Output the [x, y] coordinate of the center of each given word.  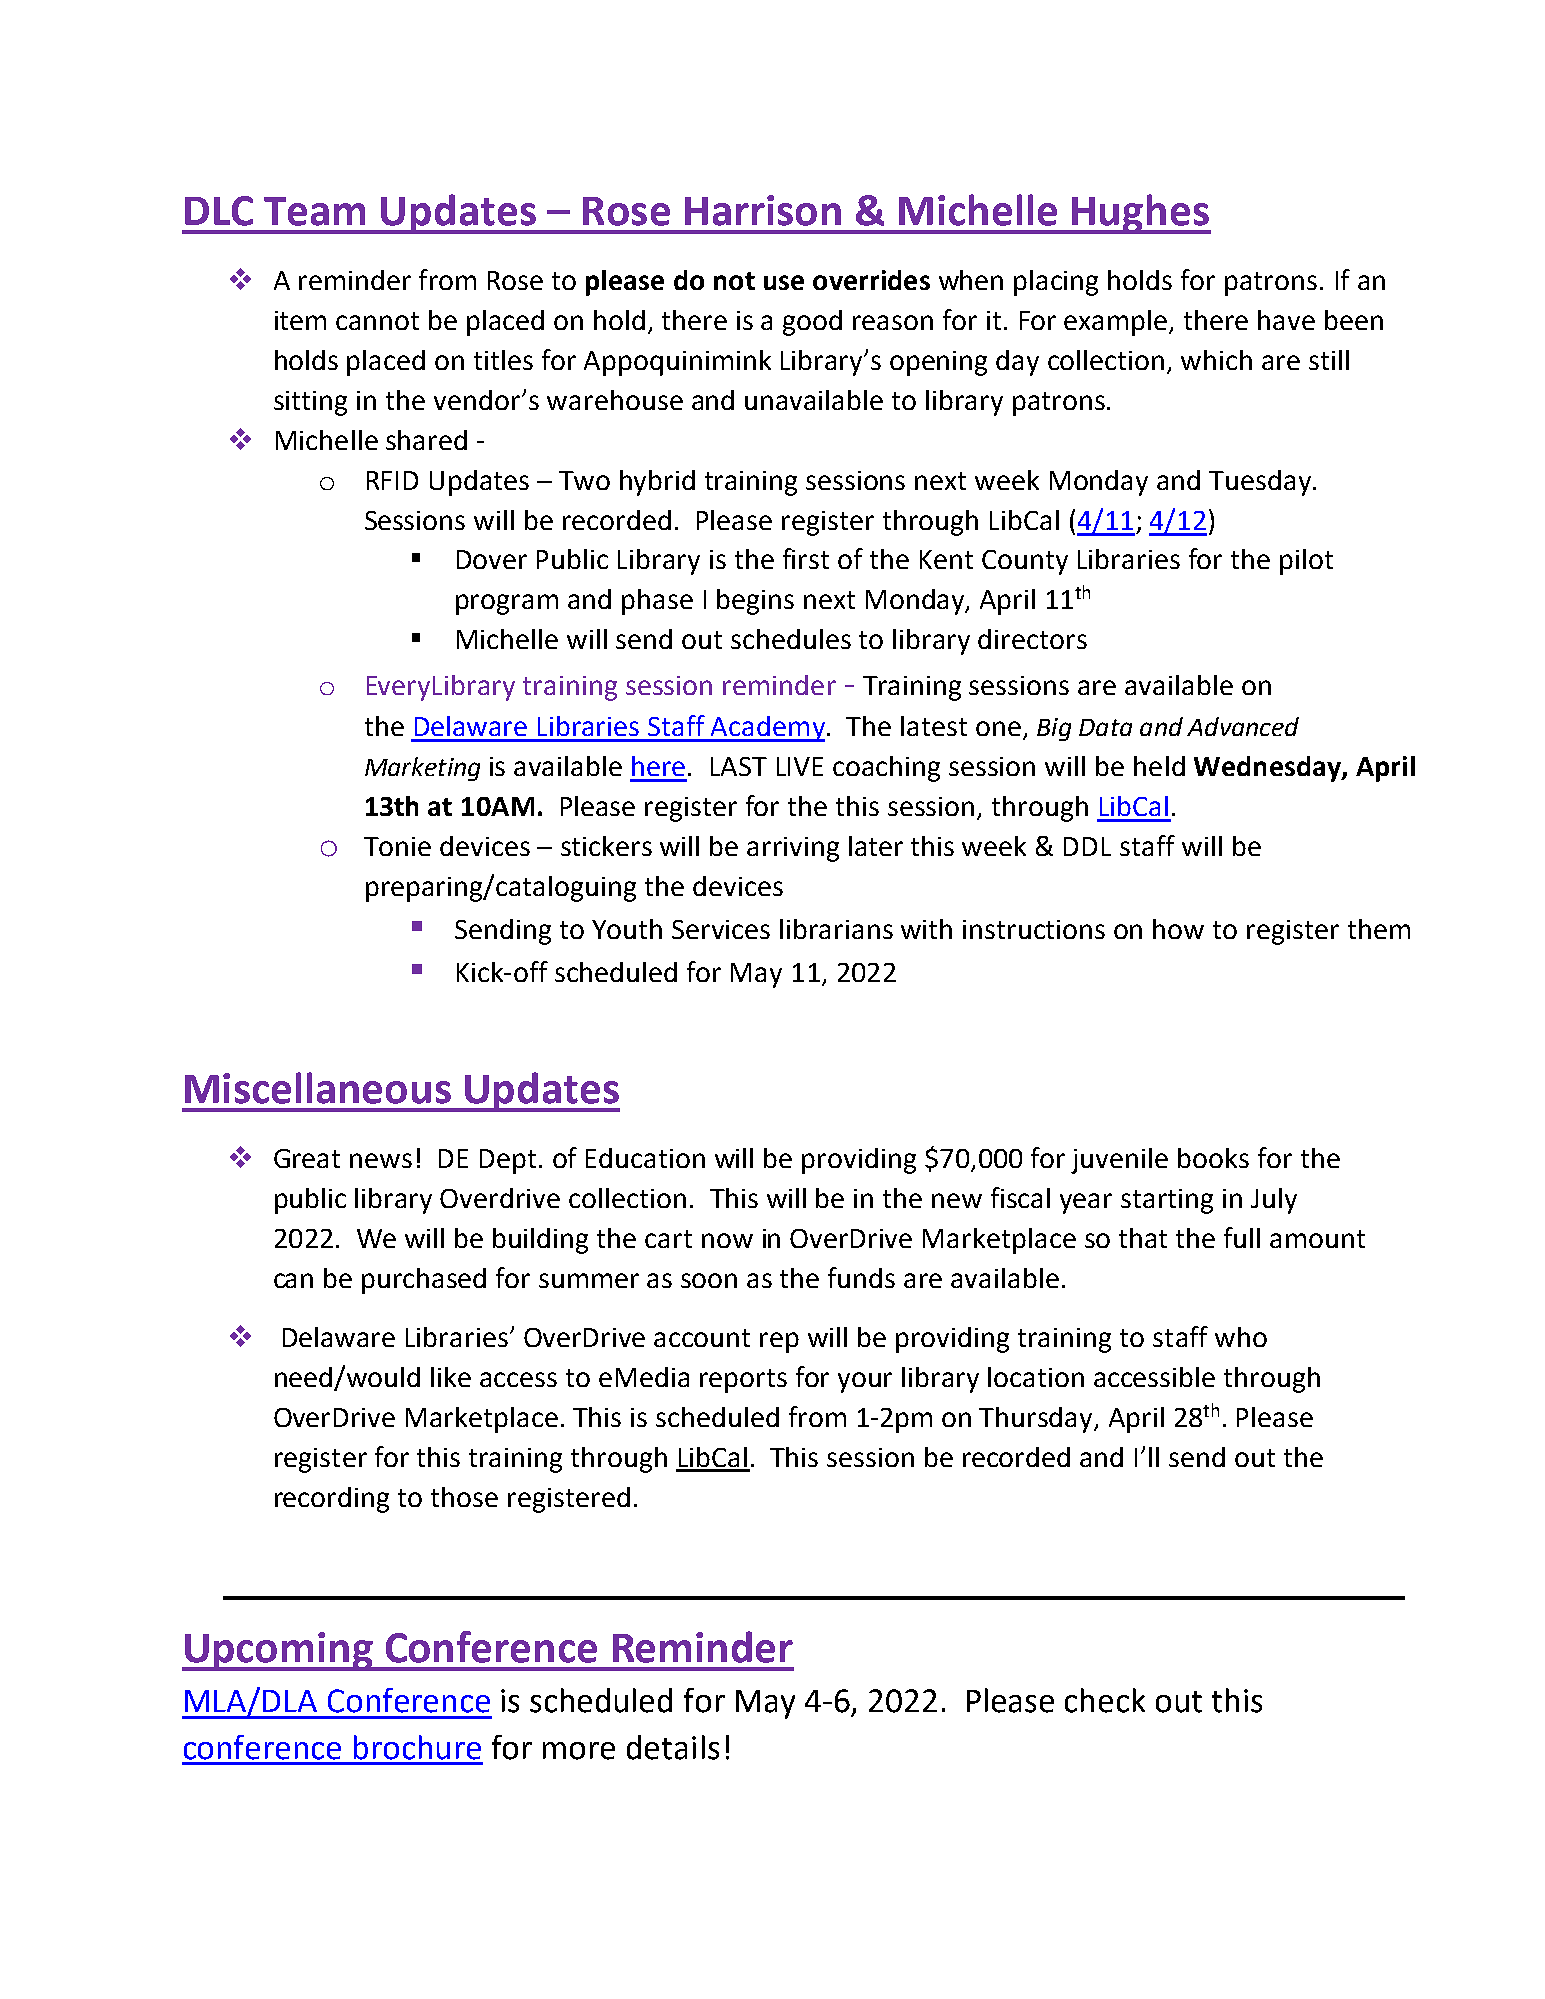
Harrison [763, 210]
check [1105, 1700]
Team [314, 211]
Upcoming [278, 1651]
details [673, 1747]
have [1286, 320]
